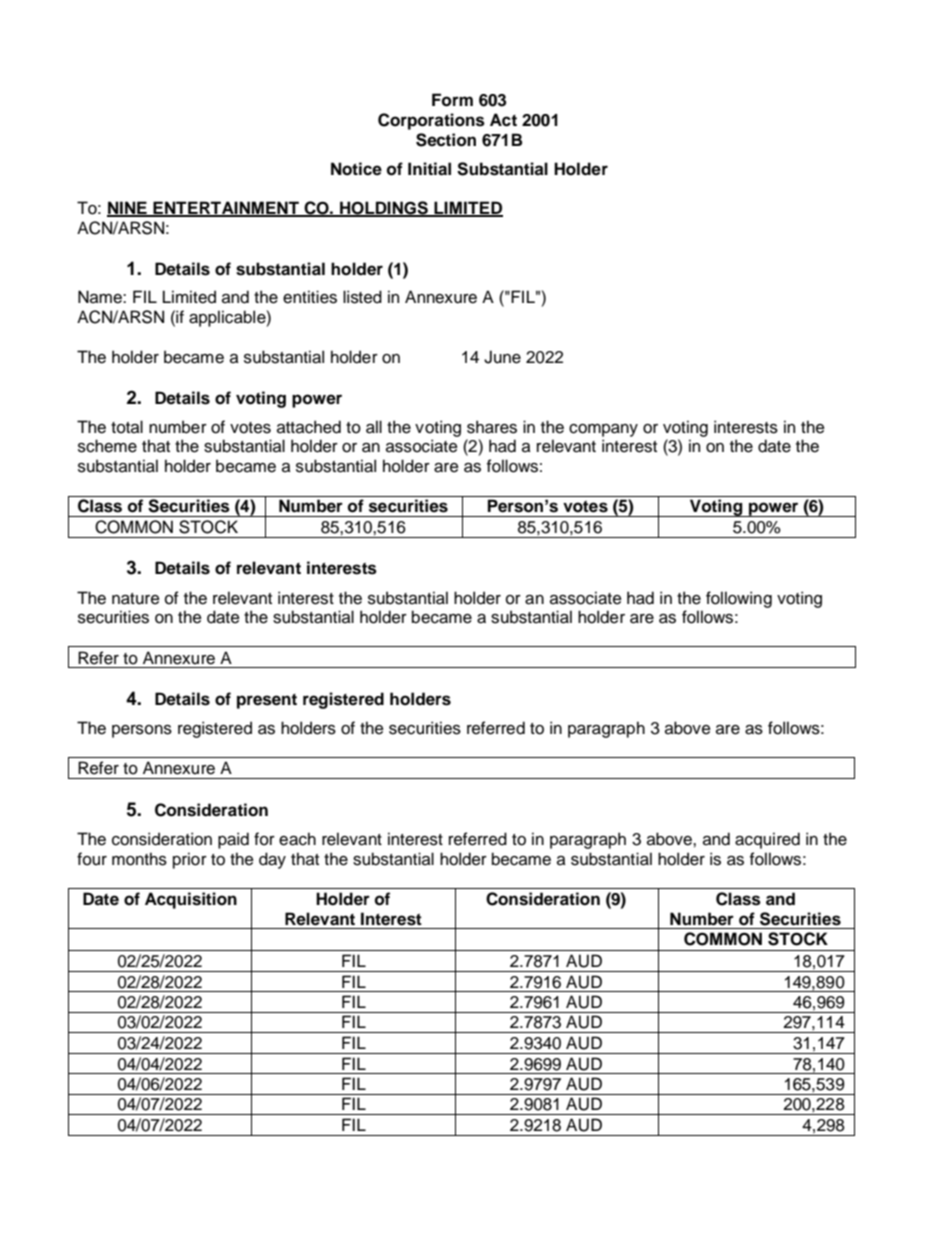 Image resolution: width=952 pixels, height=1233 pixels. I want to click on following, so click(739, 599).
